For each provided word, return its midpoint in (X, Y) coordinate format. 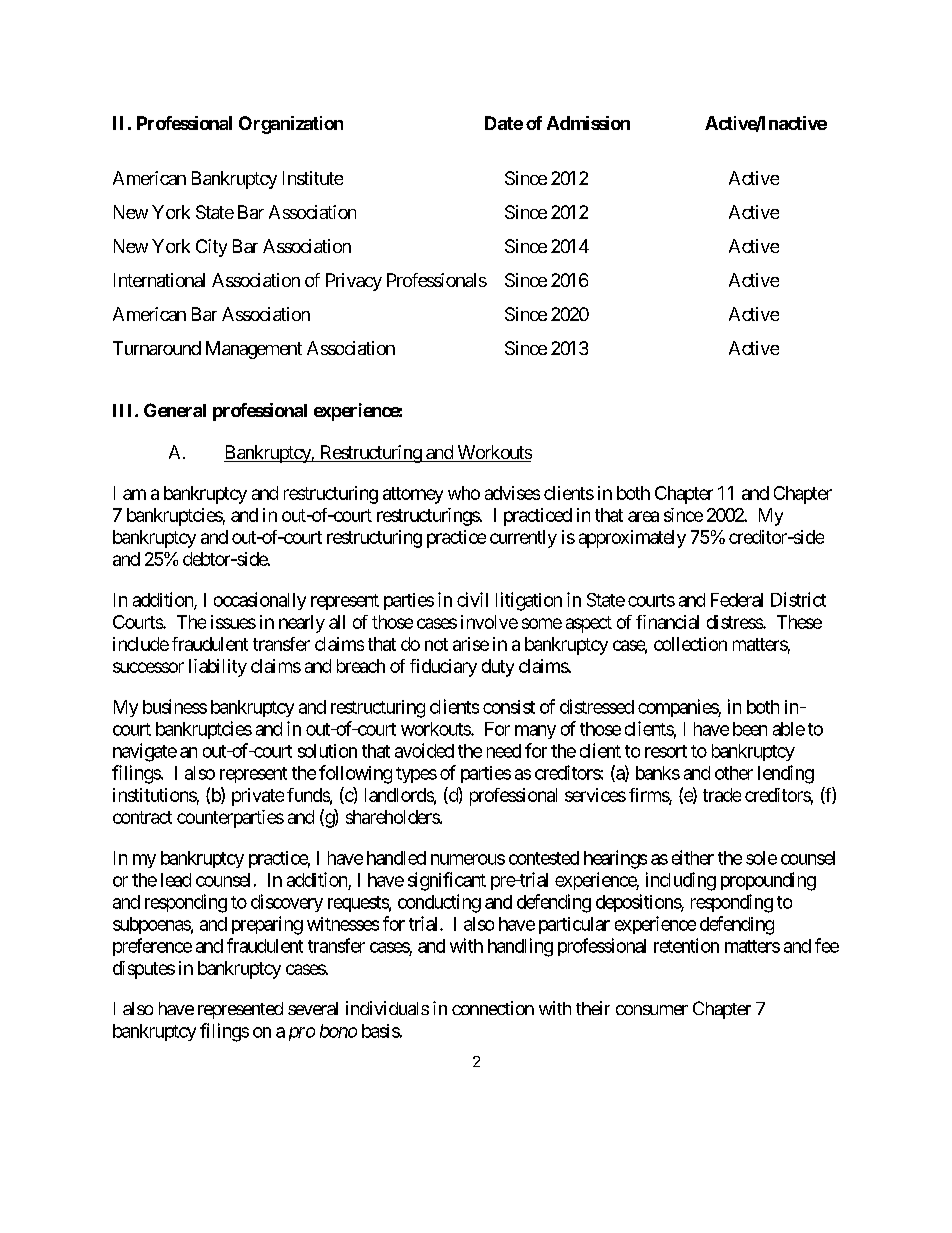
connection (493, 1008)
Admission (588, 123)
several (313, 1008)
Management (254, 350)
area (643, 516)
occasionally (260, 601)
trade (722, 795)
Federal (737, 600)
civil (472, 599)
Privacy (354, 282)
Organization (291, 125)
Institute (313, 178)
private (258, 797)
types (416, 775)
